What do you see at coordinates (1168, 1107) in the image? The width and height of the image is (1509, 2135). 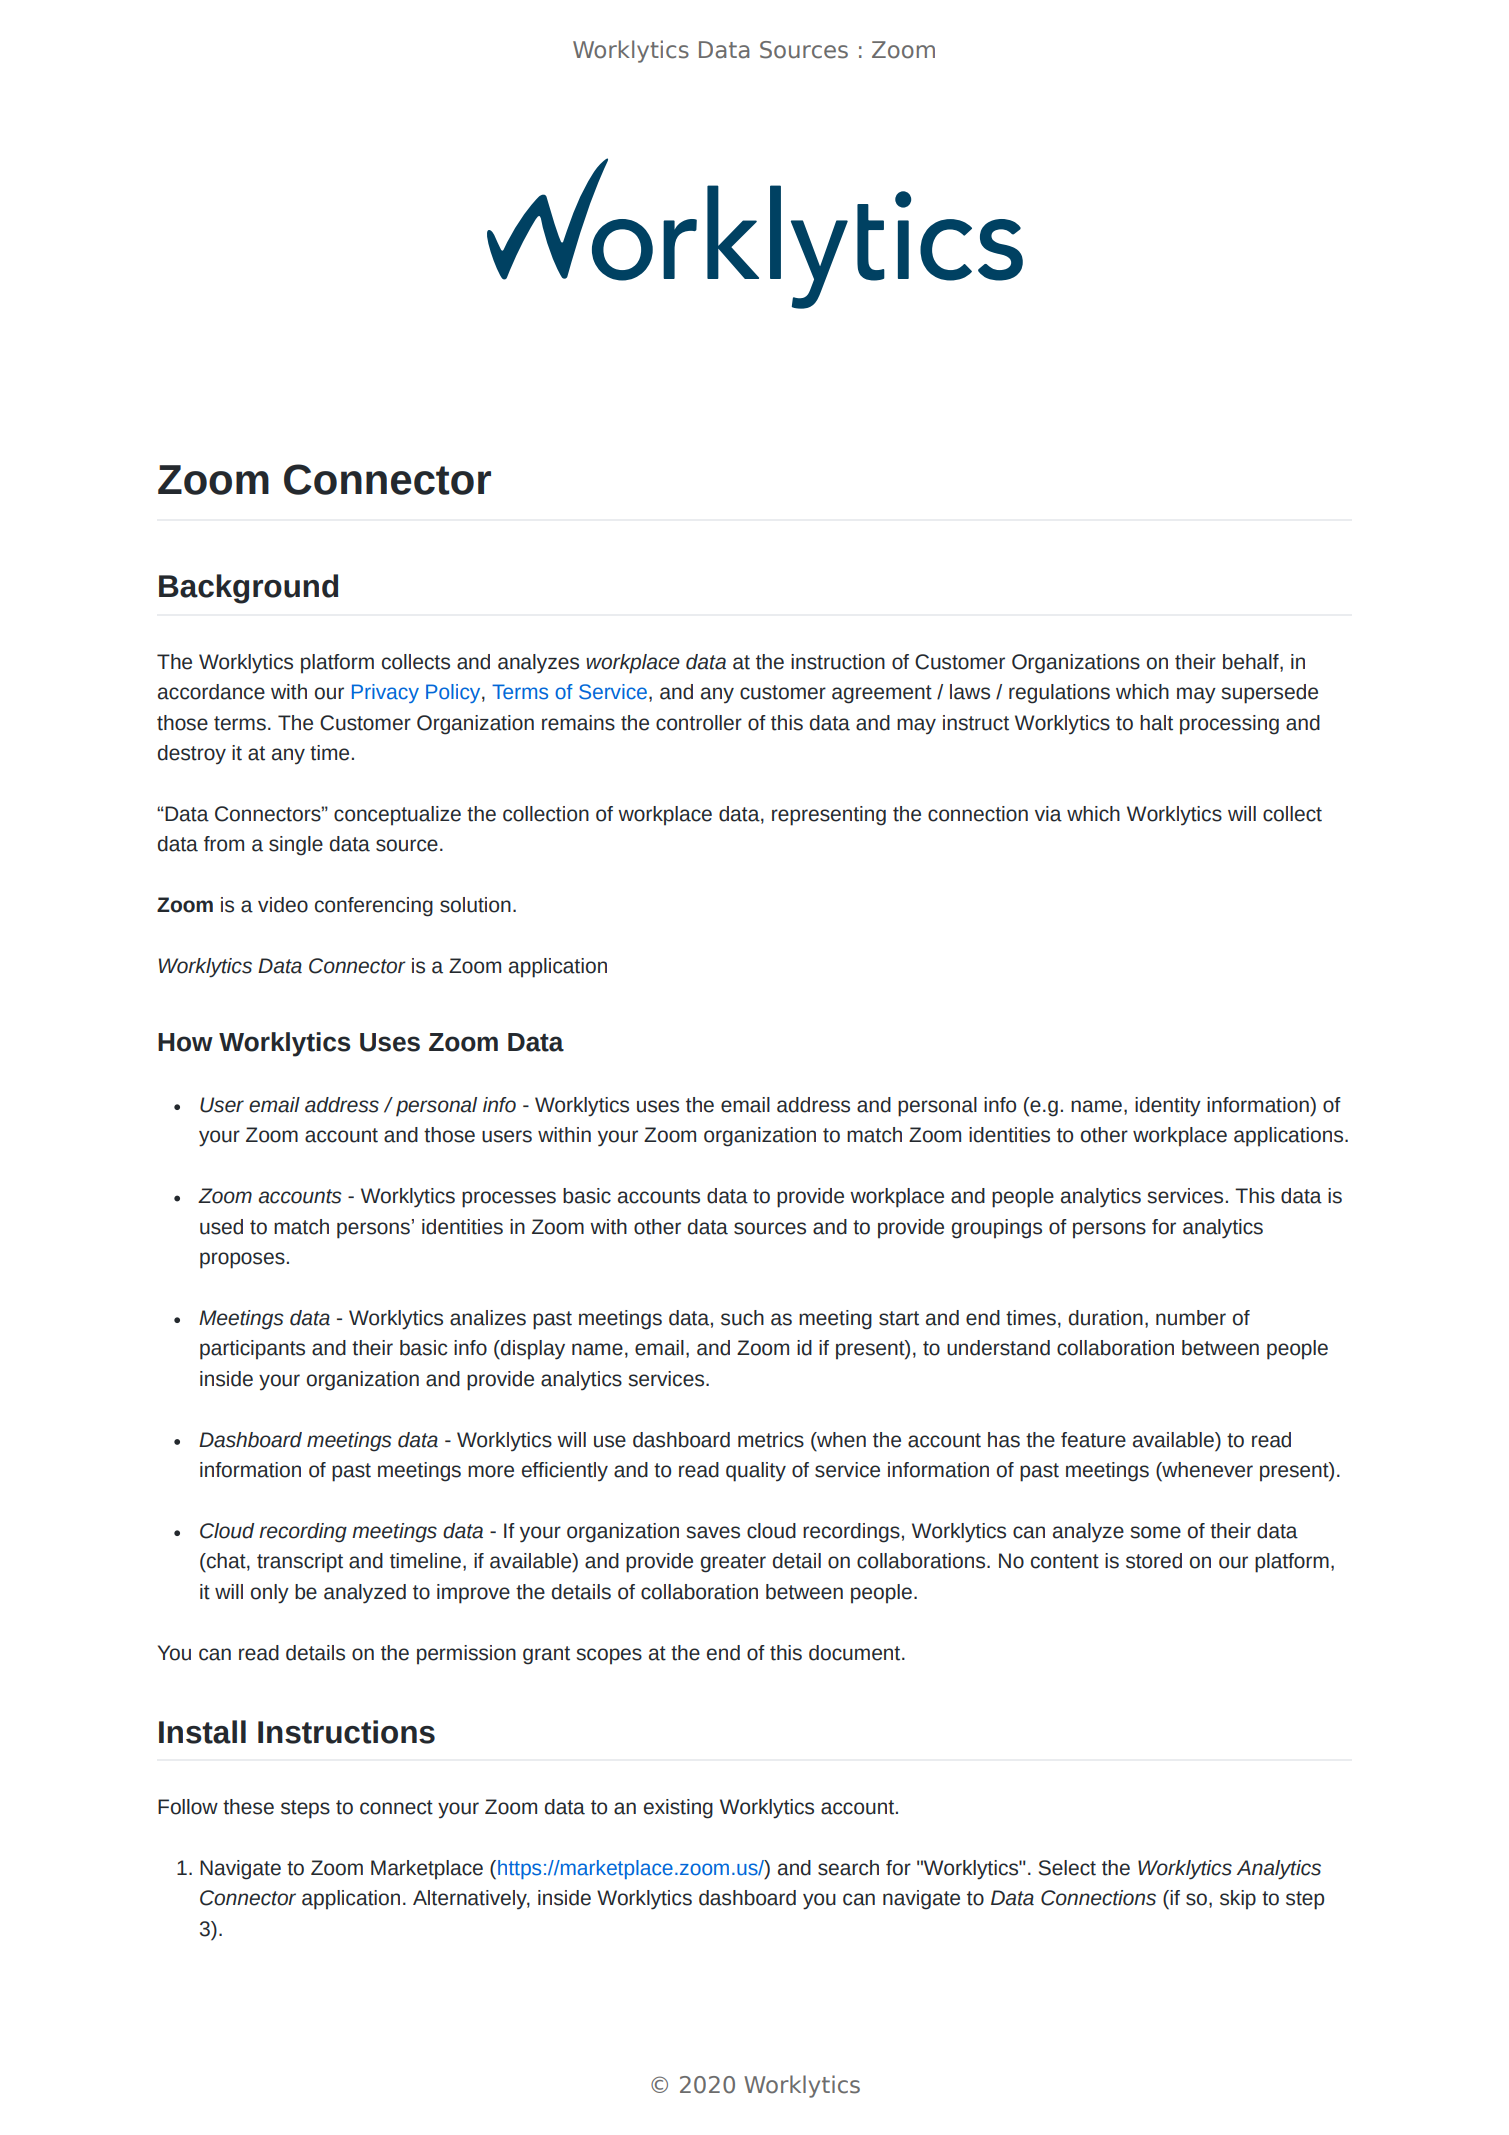 I see `identity` at bounding box center [1168, 1107].
